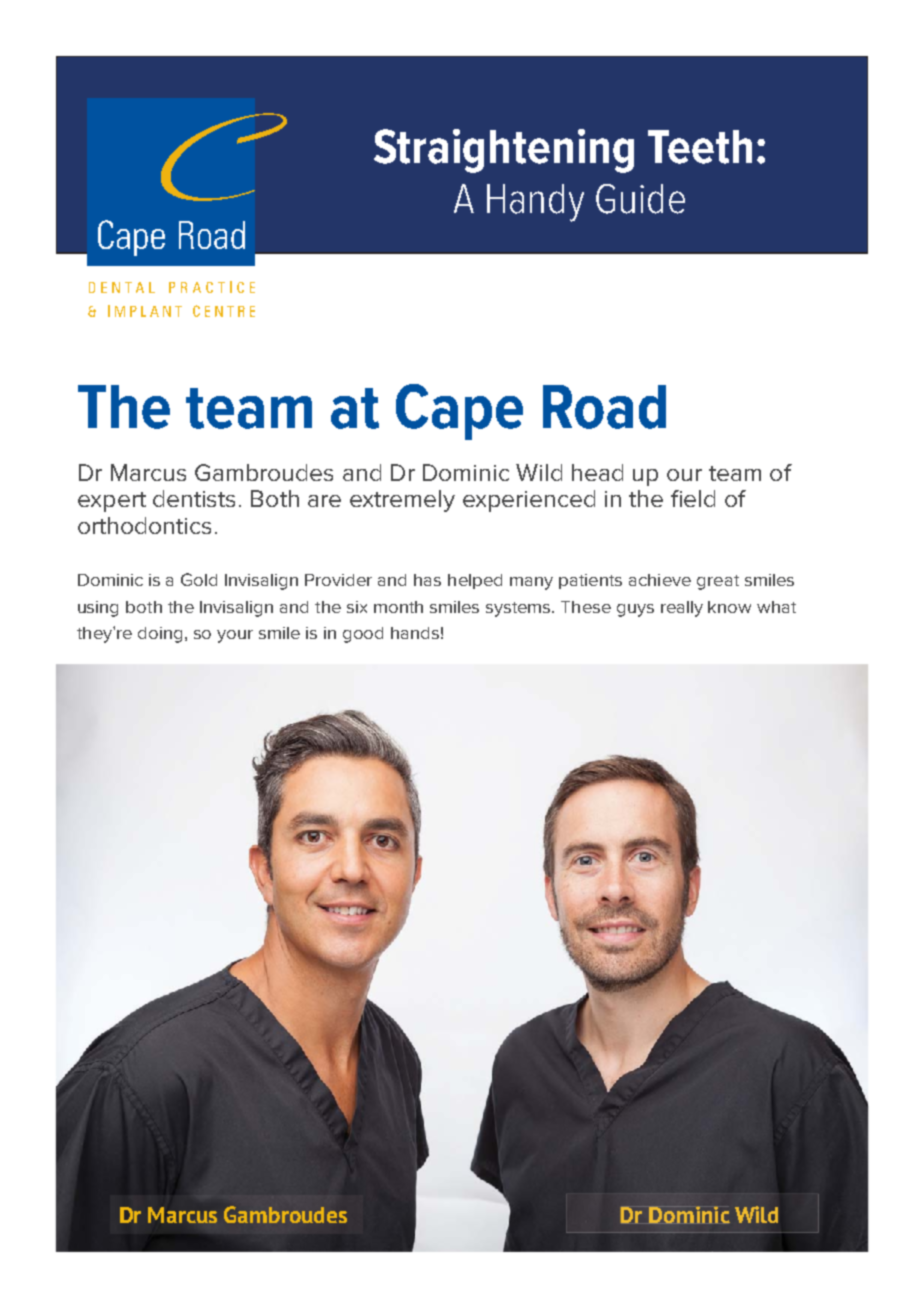 The image size is (924, 1308). I want to click on month, so click(398, 607).
